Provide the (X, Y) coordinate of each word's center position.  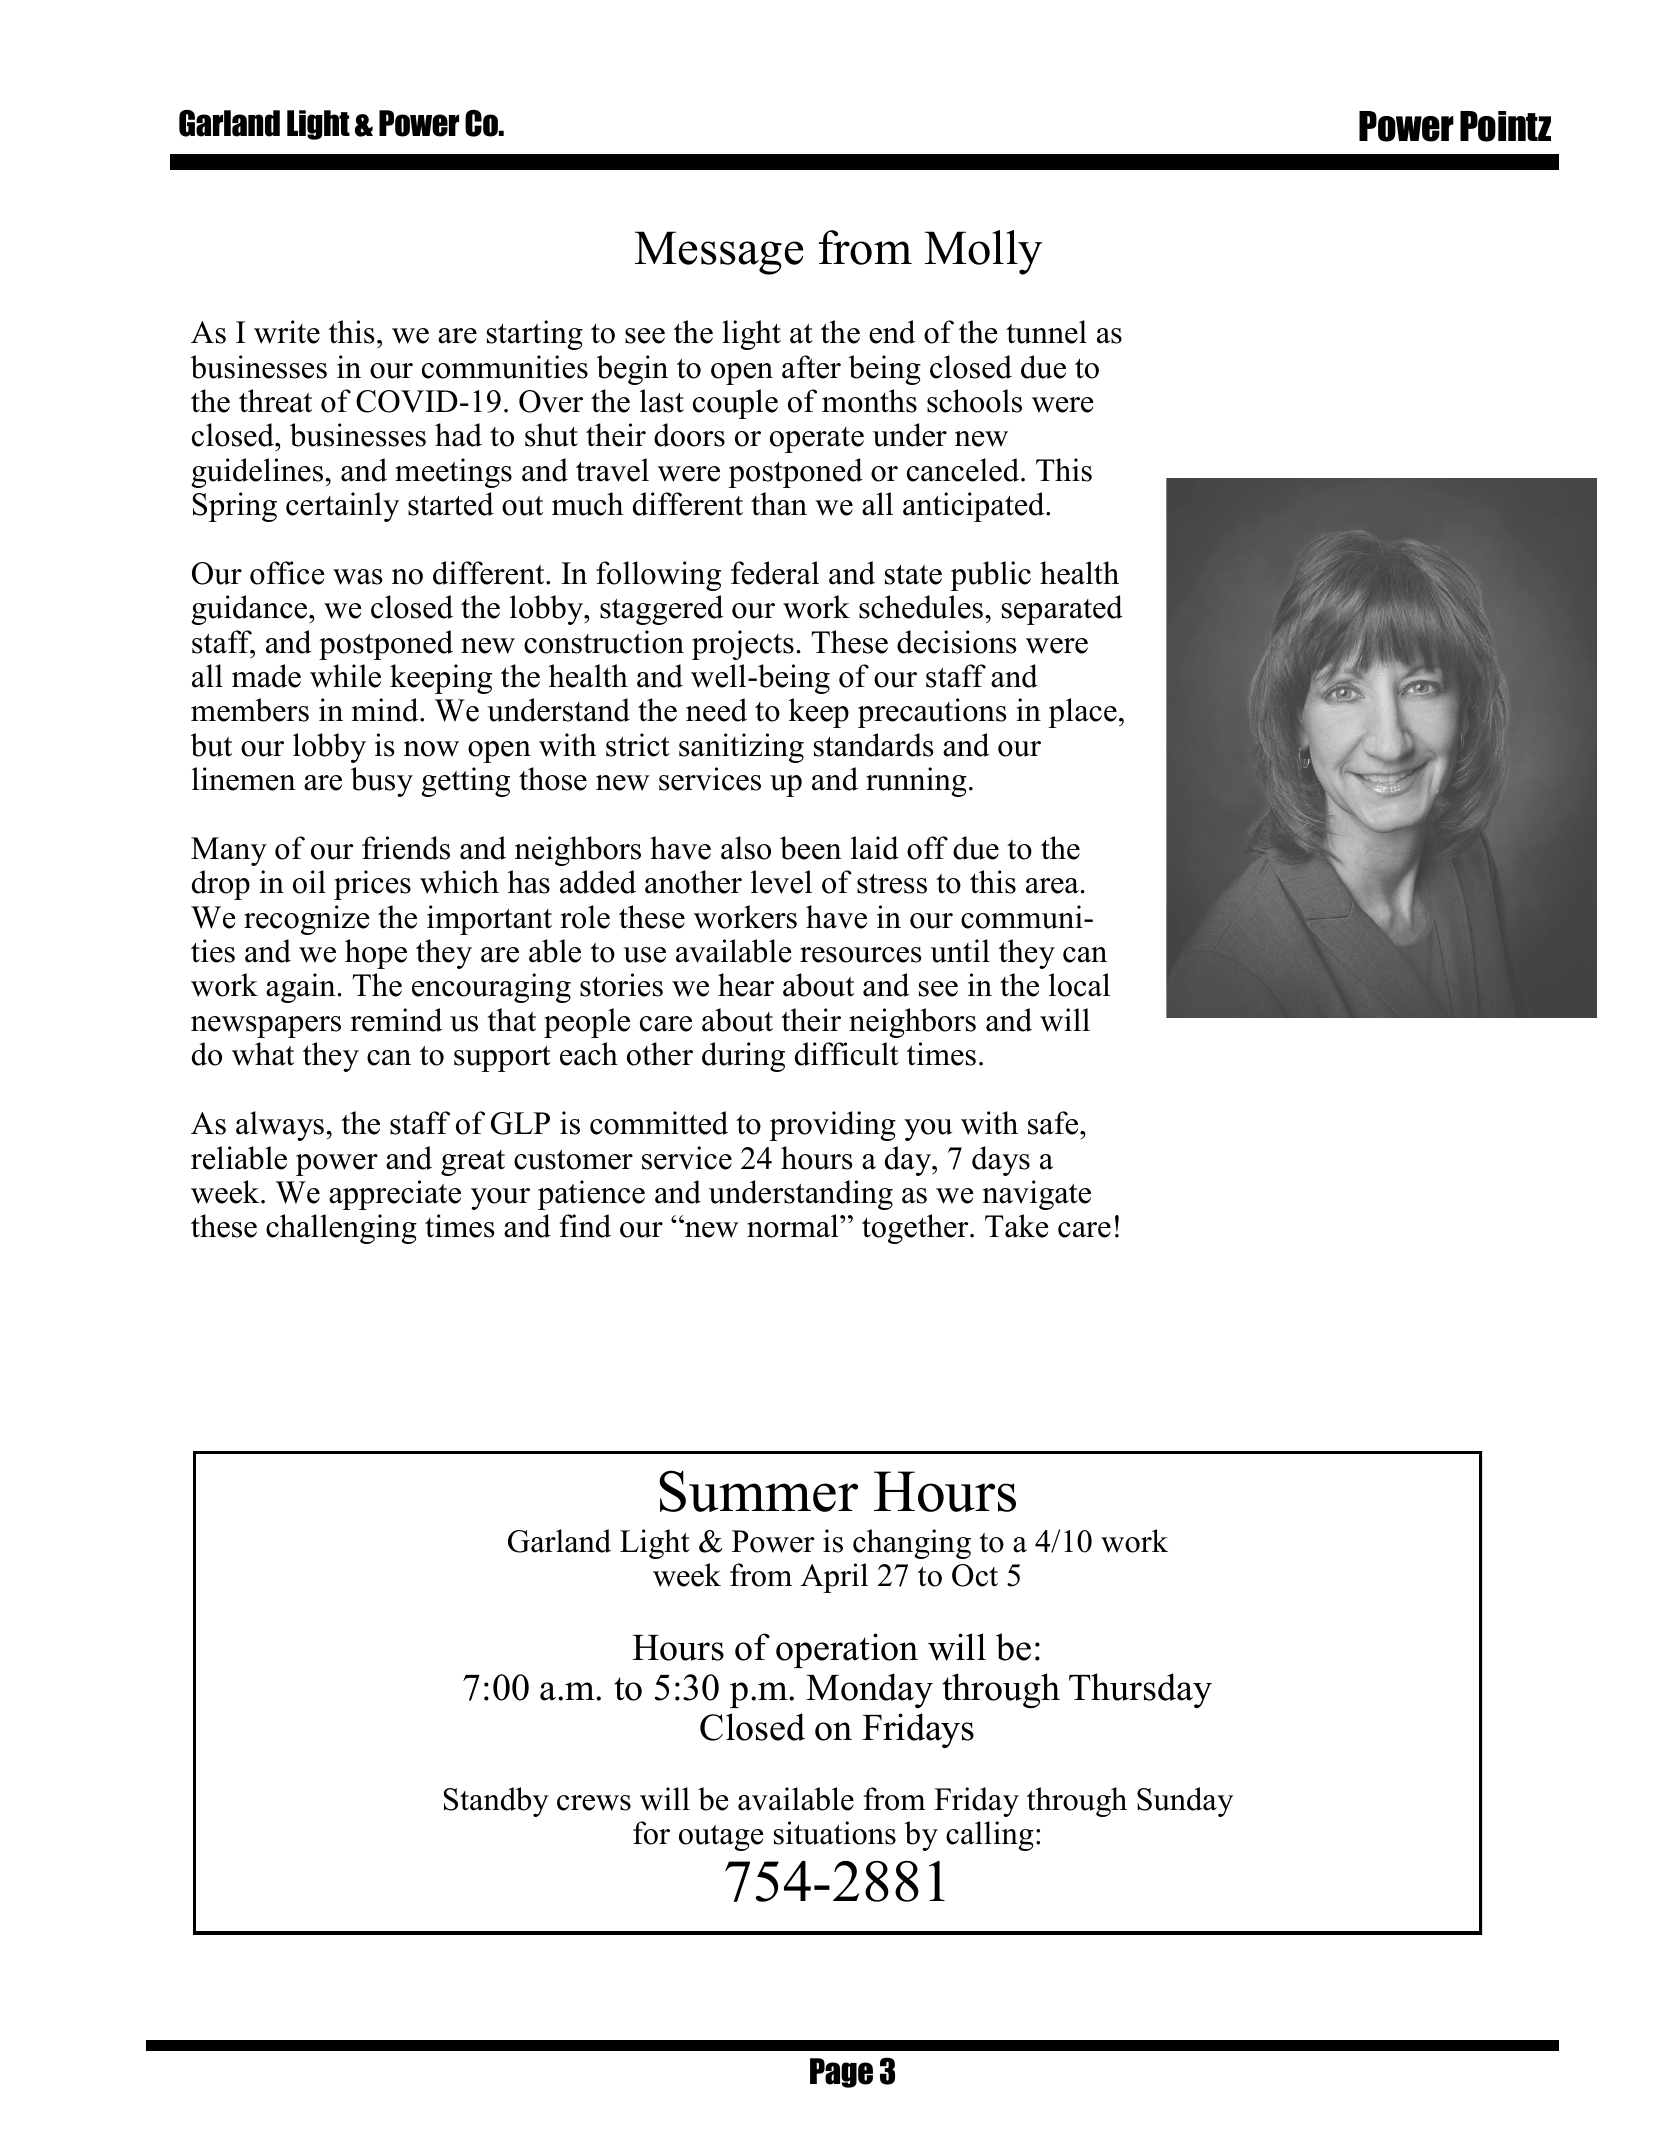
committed (659, 1123)
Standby (496, 1802)
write (287, 332)
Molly (983, 252)
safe (1054, 1123)
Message (719, 253)
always (280, 1126)
